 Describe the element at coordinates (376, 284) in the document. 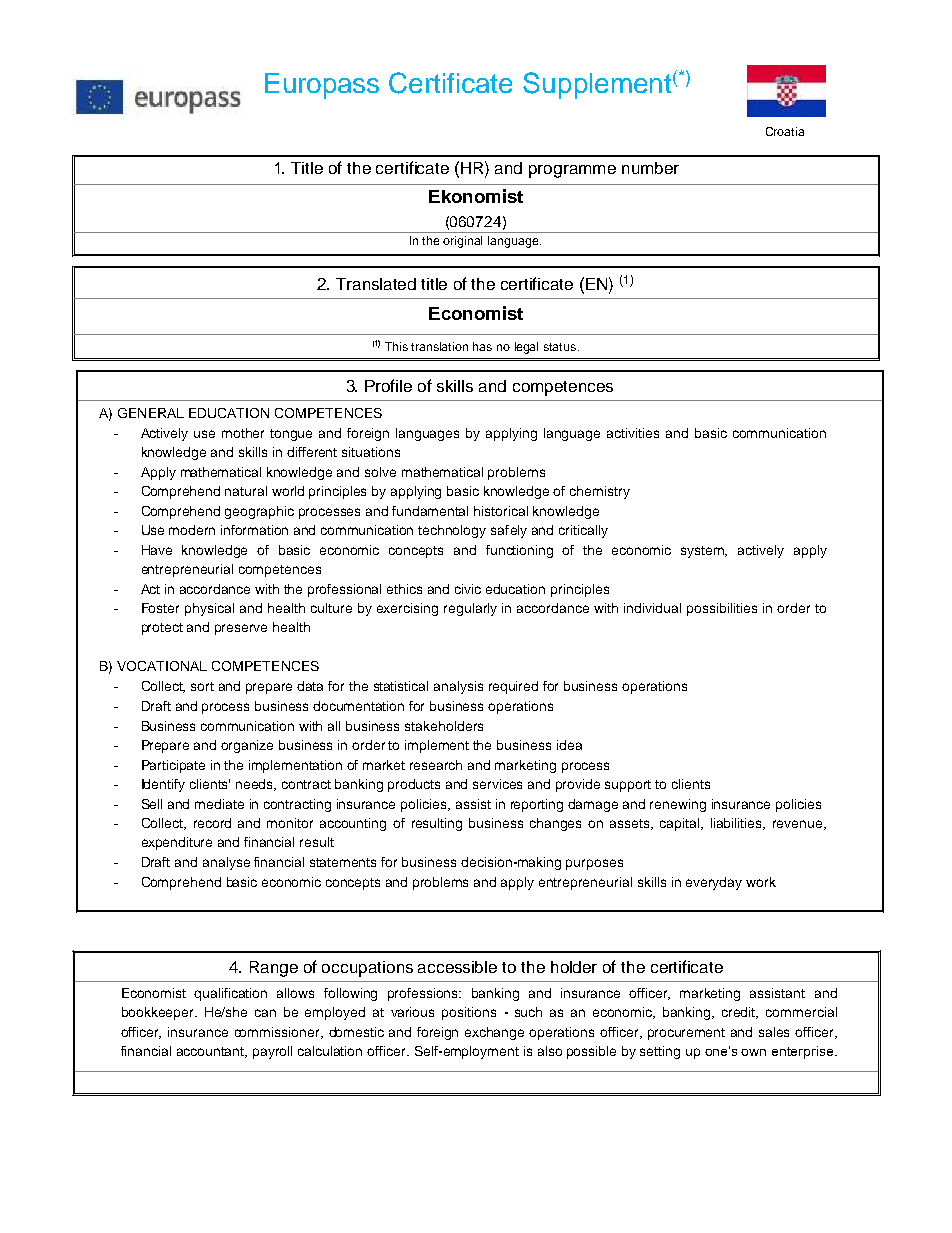

I see `Translated` at that location.
